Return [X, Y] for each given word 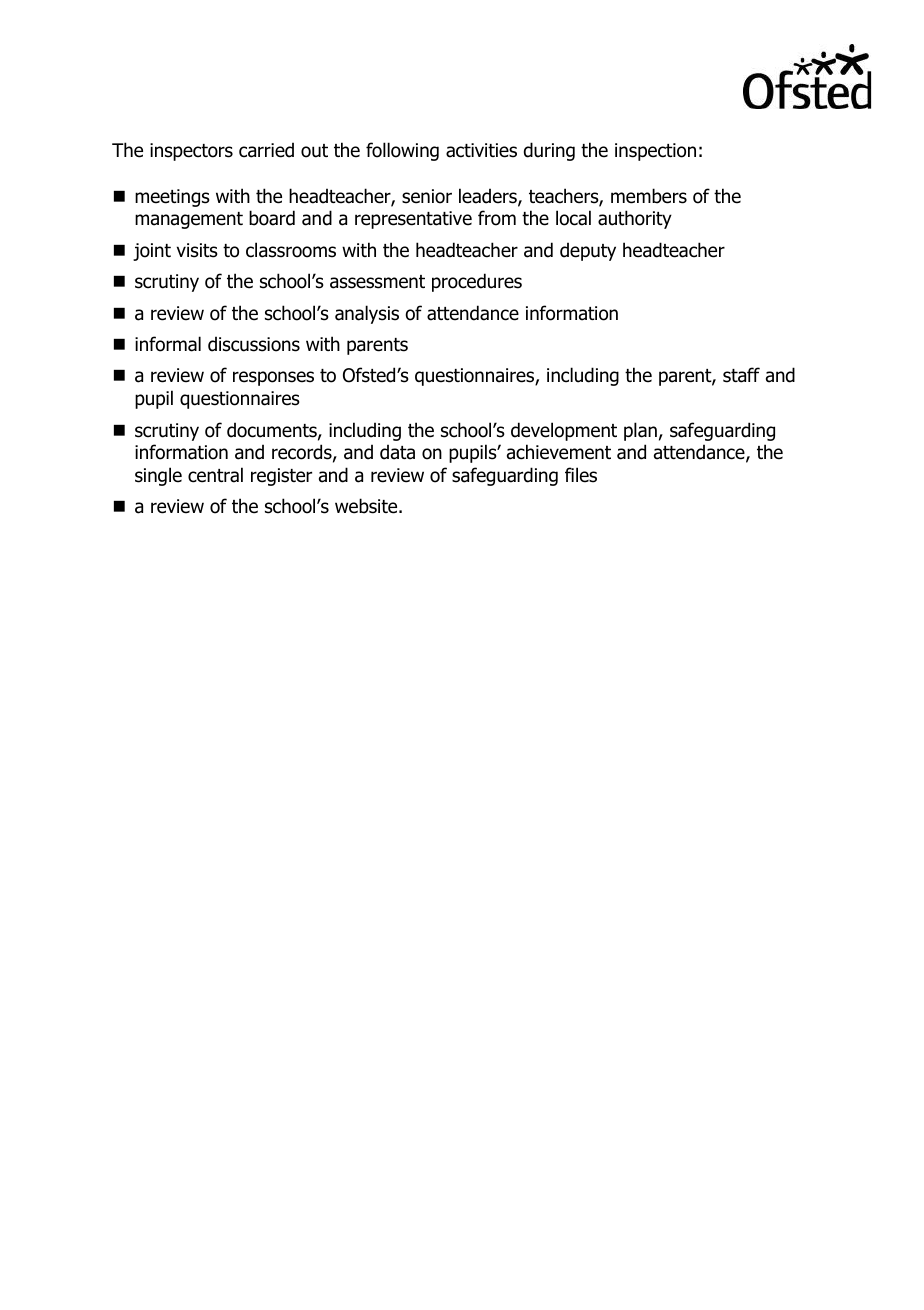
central [215, 475]
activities [481, 150]
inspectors [191, 152]
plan [640, 431]
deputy [588, 251]
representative [413, 220]
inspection [655, 152]
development [564, 431]
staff [741, 375]
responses [273, 378]
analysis [367, 314]
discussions [254, 344]
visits [197, 250]
